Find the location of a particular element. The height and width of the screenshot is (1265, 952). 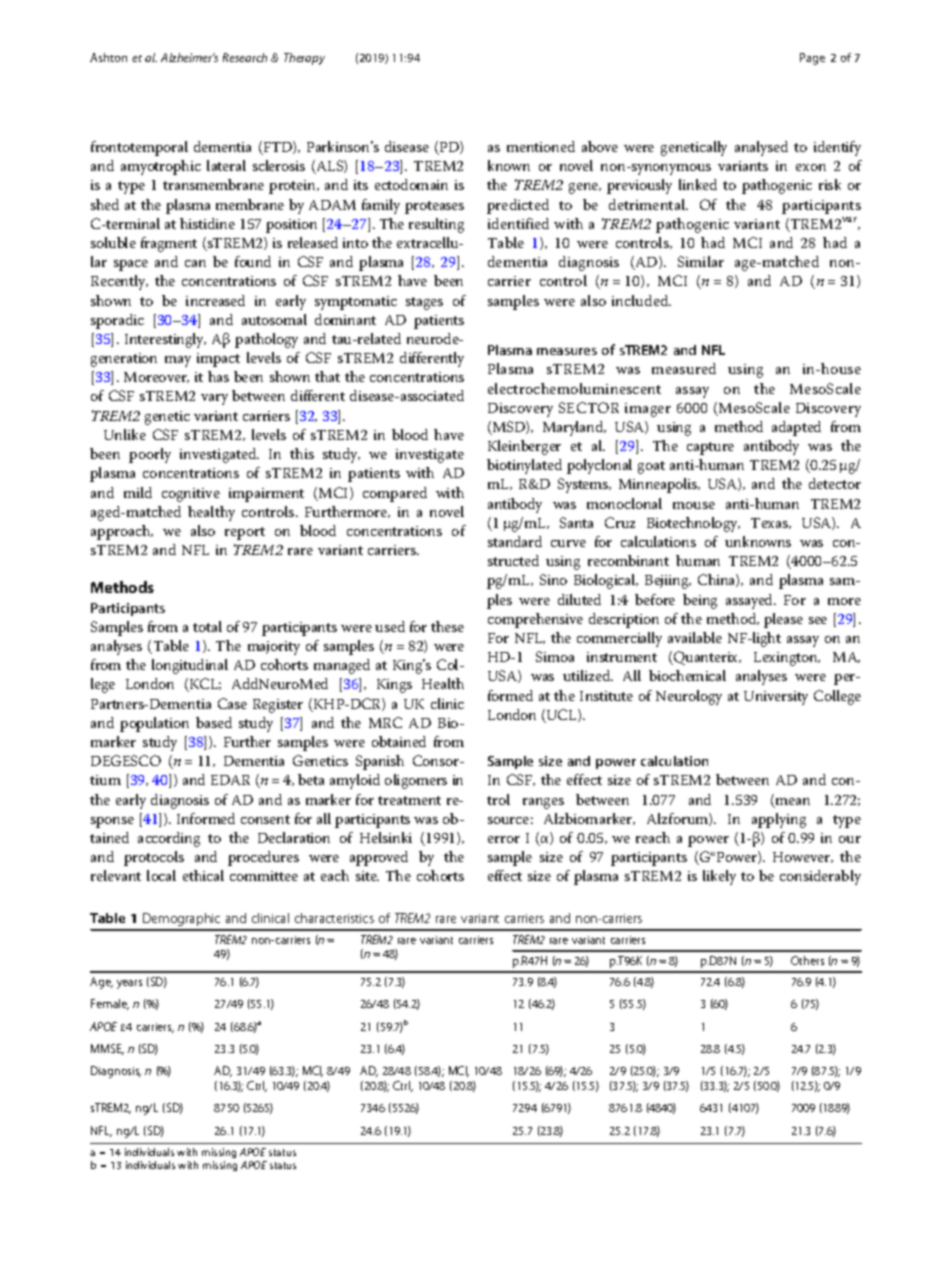

Texas is located at coordinates (770, 523).
